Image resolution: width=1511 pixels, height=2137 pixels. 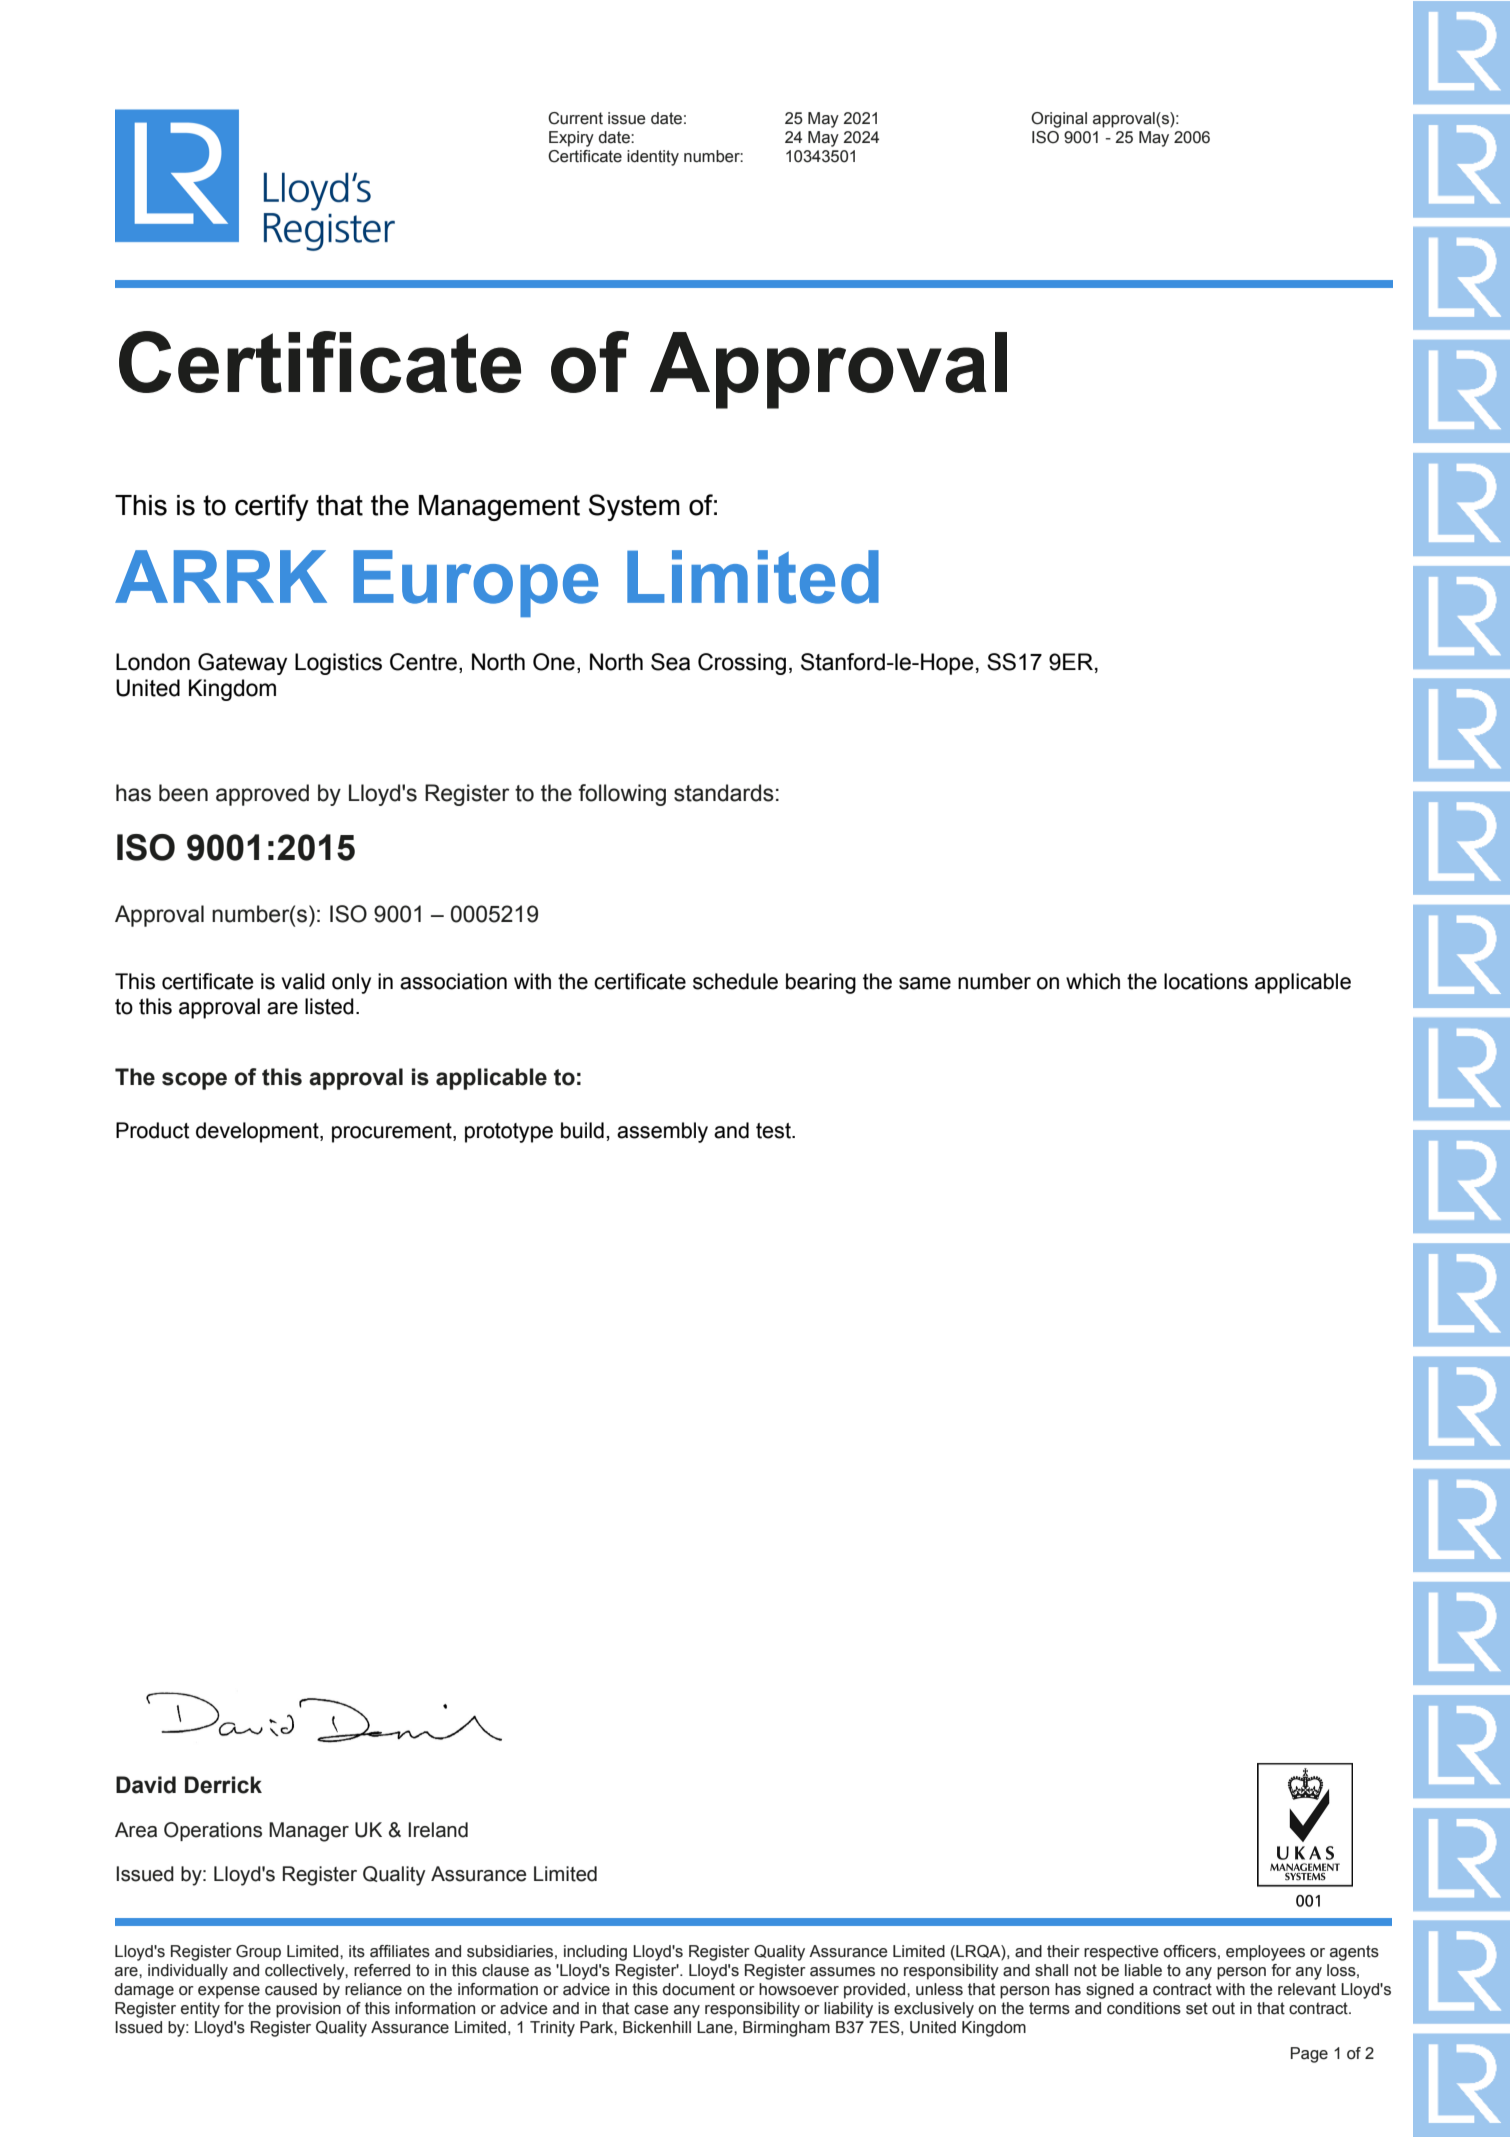 I want to click on which, so click(x=1093, y=981).
